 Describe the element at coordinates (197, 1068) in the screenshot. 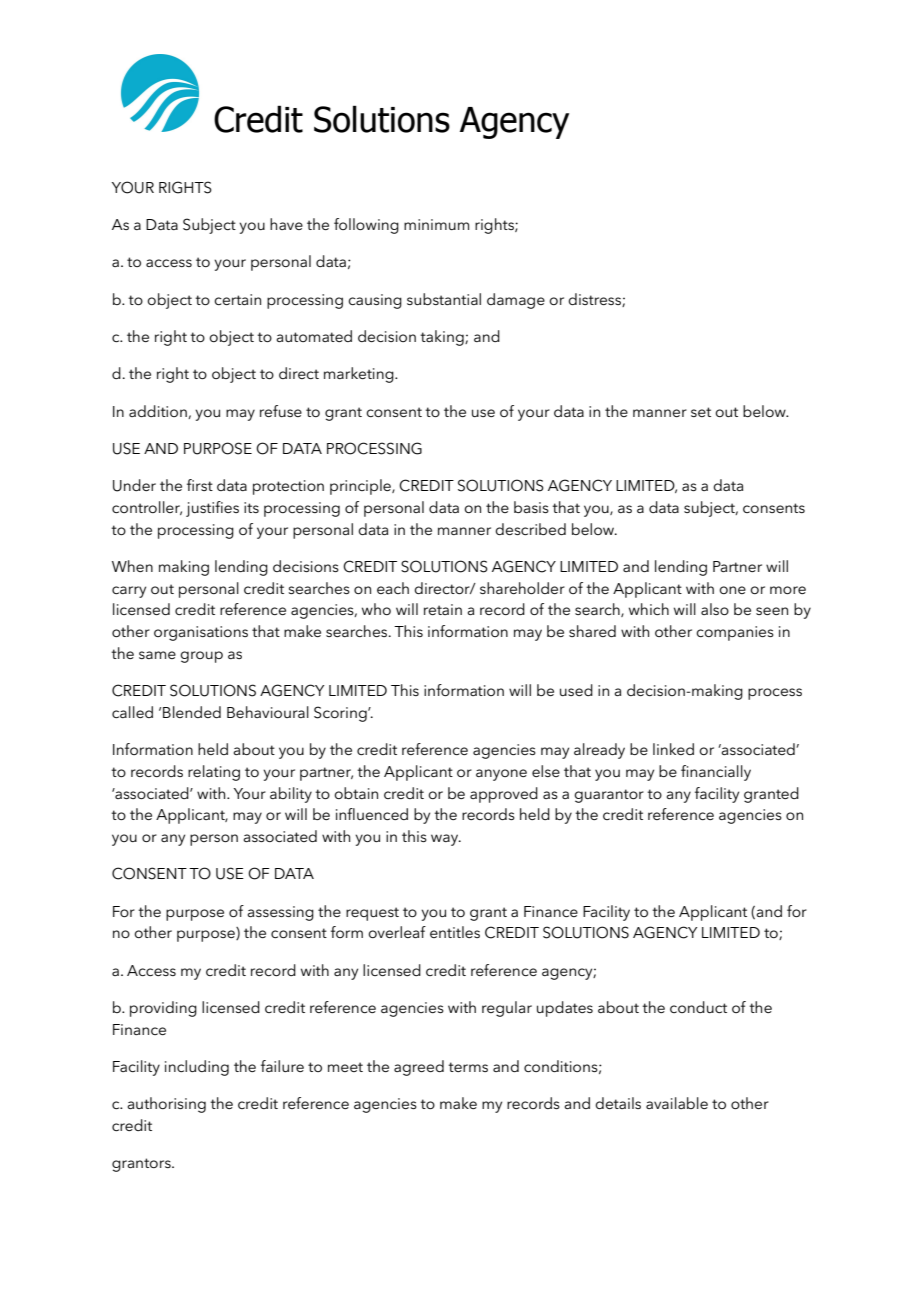

I see `including` at that location.
